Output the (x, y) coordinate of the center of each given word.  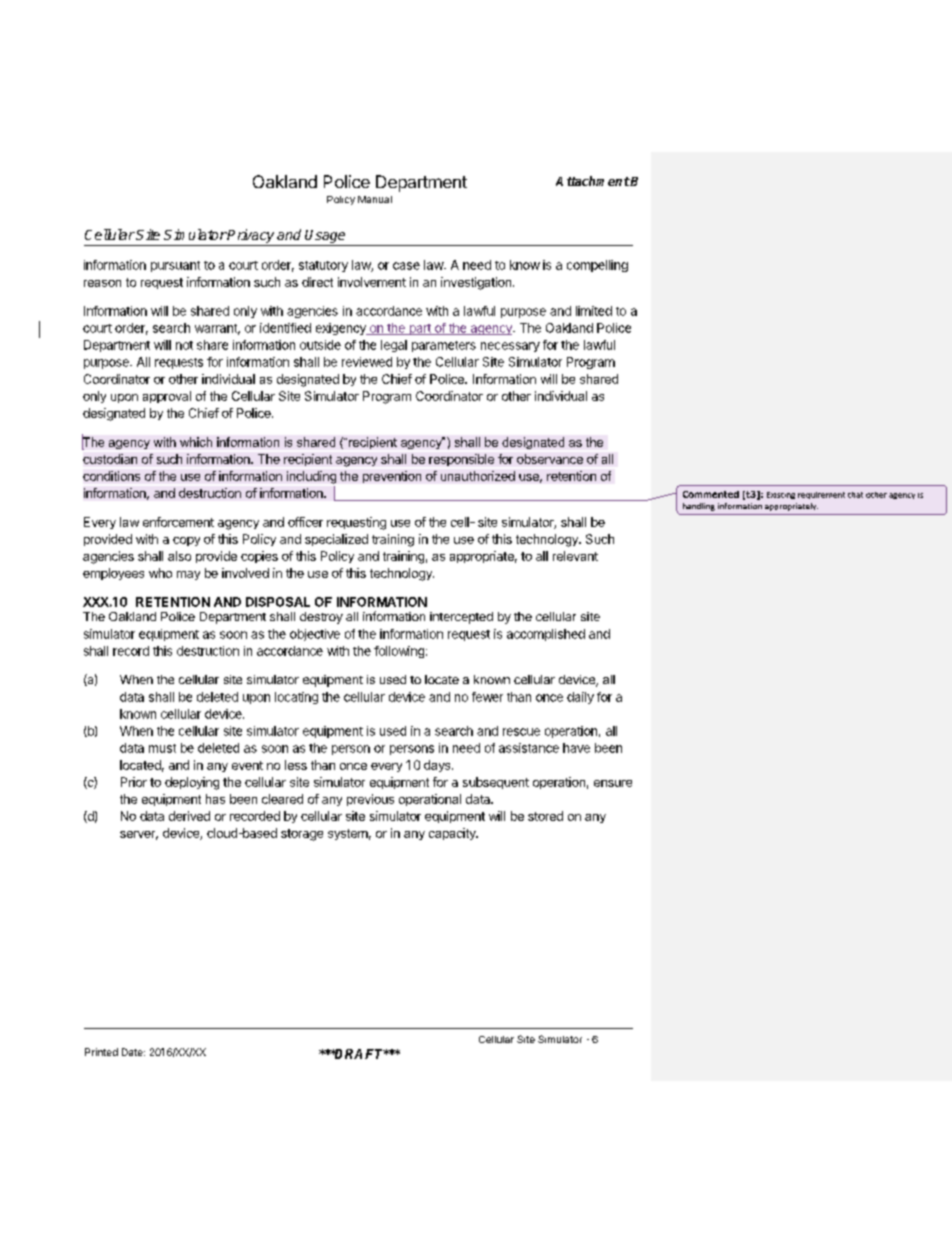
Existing (781, 495)
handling (699, 507)
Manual (375, 199)
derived (189, 816)
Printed (101, 1052)
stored (545, 816)
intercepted (461, 618)
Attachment (593, 181)
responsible (461, 460)
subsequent (496, 783)
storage (302, 835)
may (188, 575)
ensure (613, 783)
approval (167, 397)
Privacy (250, 236)
